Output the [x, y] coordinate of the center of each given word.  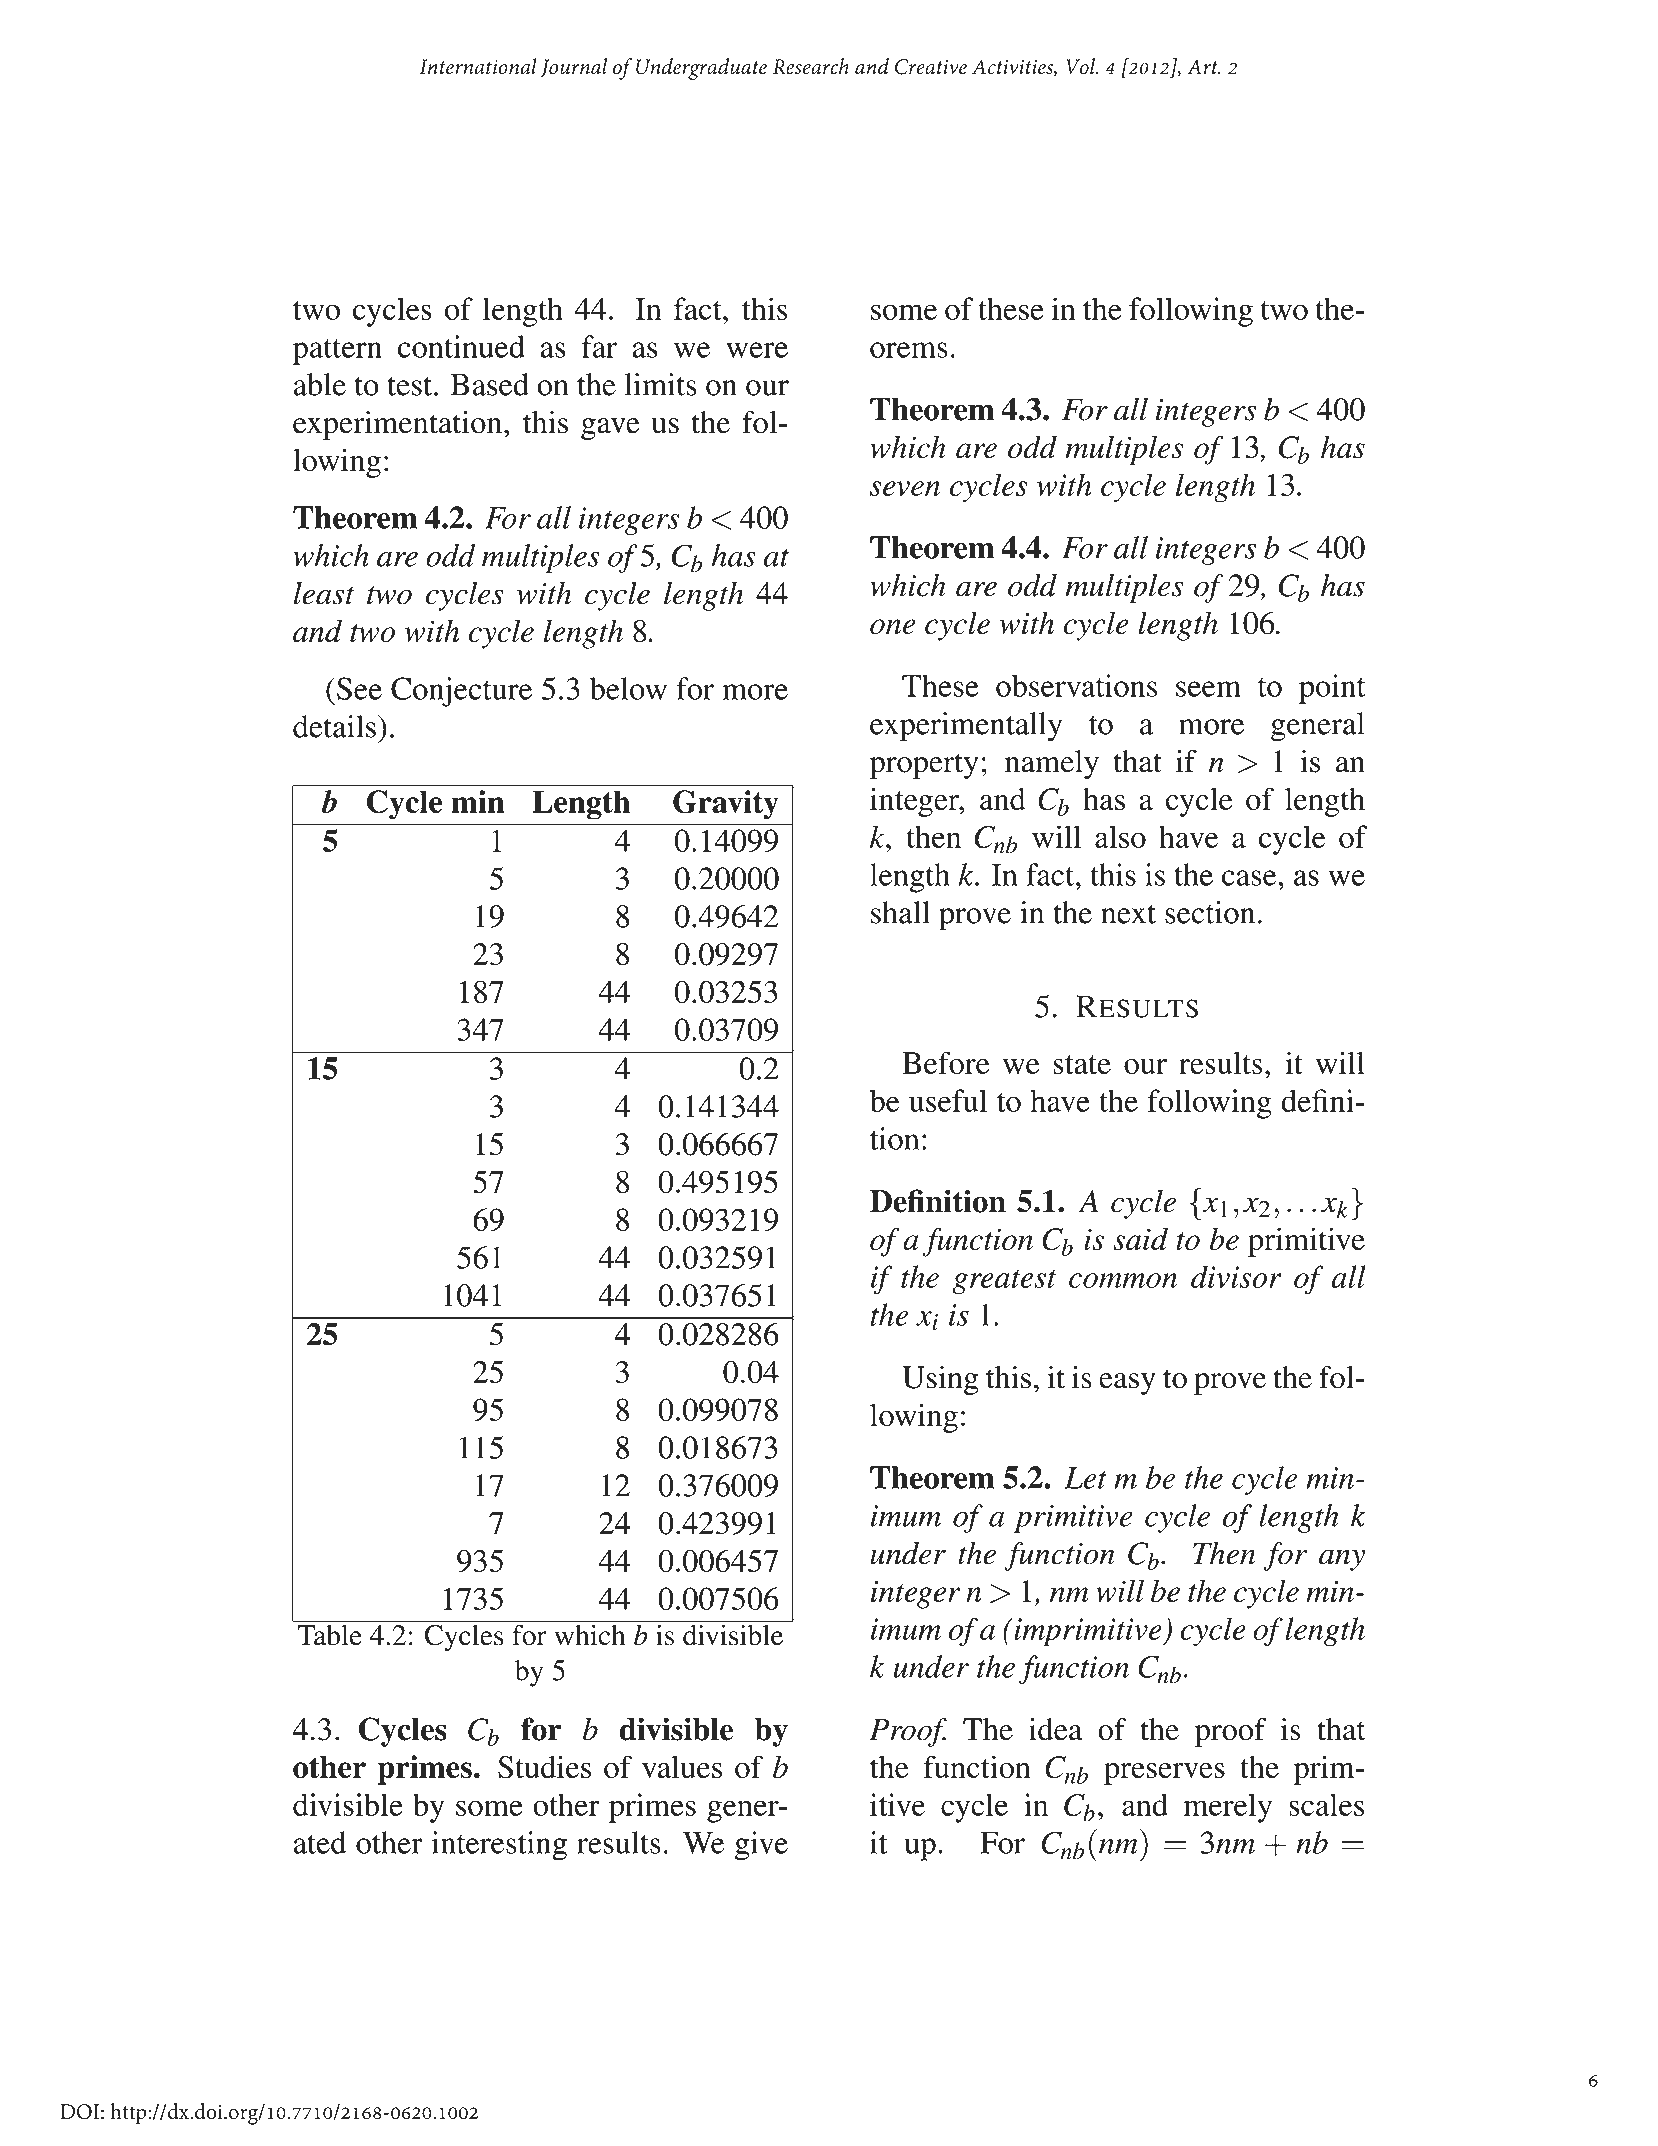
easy [1127, 1384]
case [1249, 878]
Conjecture [461, 692]
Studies [544, 1767]
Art [1203, 67]
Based [489, 384]
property [924, 766]
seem [1208, 689]
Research [811, 66]
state [1082, 1065]
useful [948, 1100]
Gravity [726, 805]
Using [940, 1380]
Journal [574, 68]
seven [905, 488]
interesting [499, 1846]
